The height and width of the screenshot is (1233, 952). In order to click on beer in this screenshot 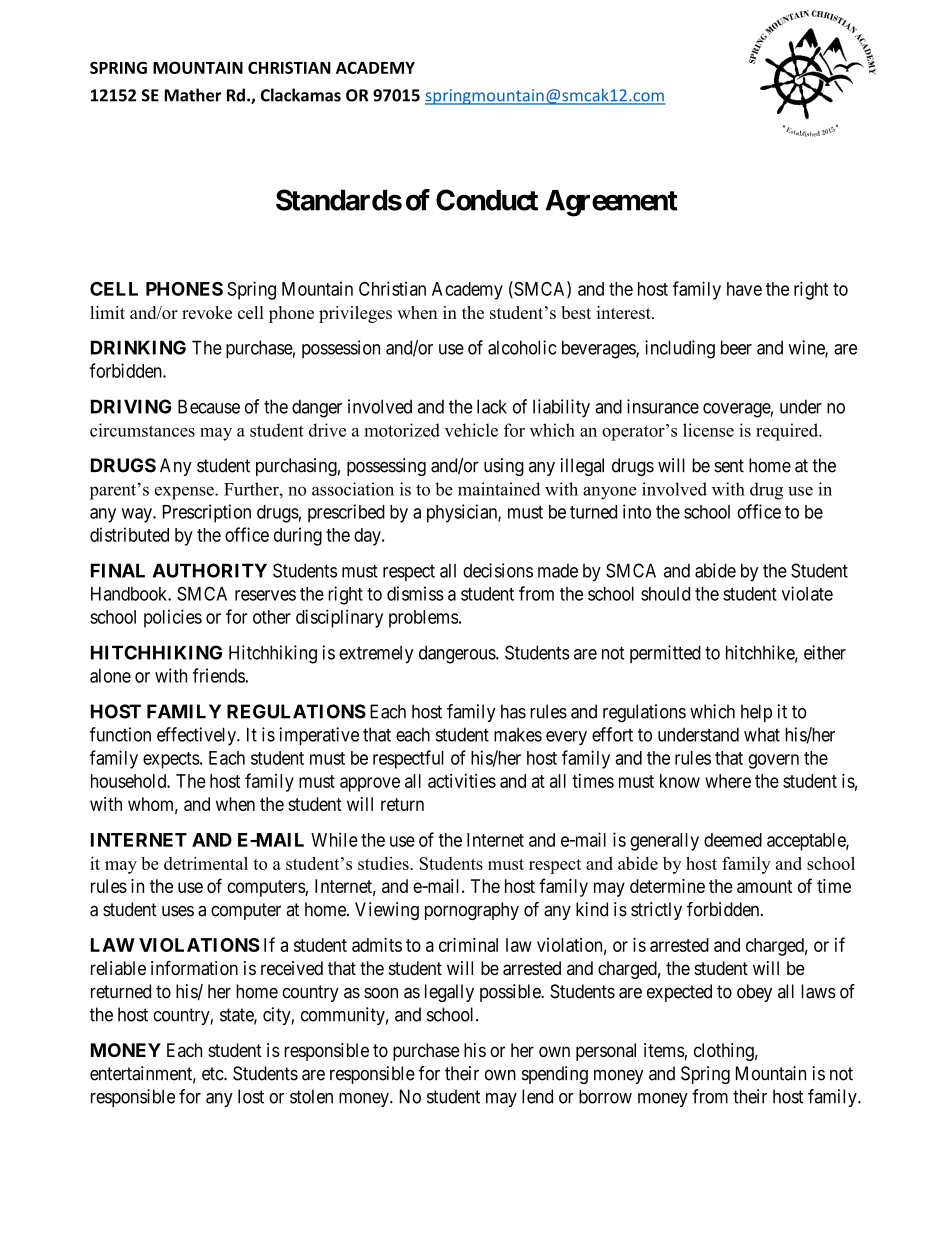, I will do `click(736, 347)`.
